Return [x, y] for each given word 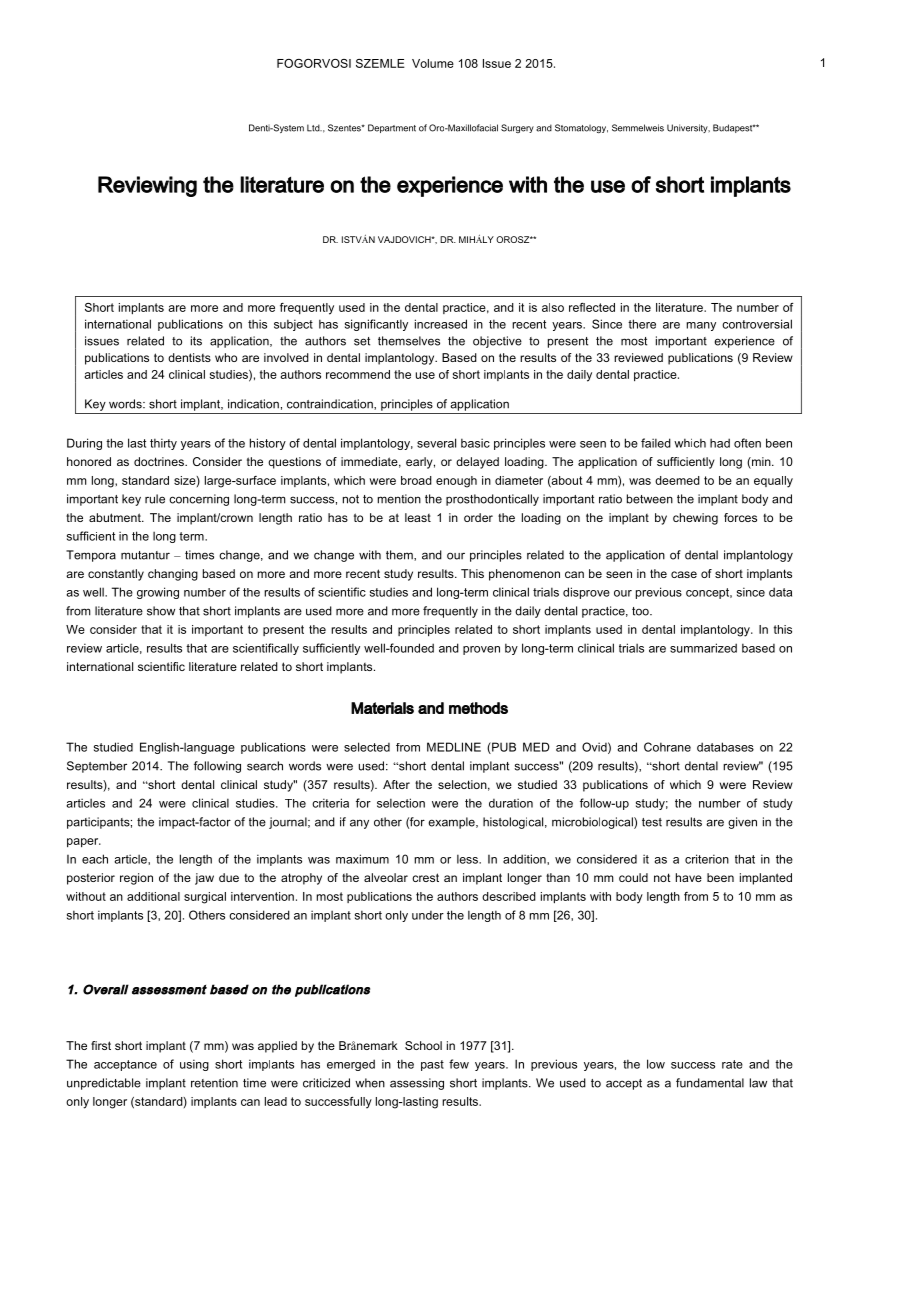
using [194, 1065]
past [432, 1065]
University [688, 128]
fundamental [710, 1083]
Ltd [314, 128]
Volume [433, 63]
